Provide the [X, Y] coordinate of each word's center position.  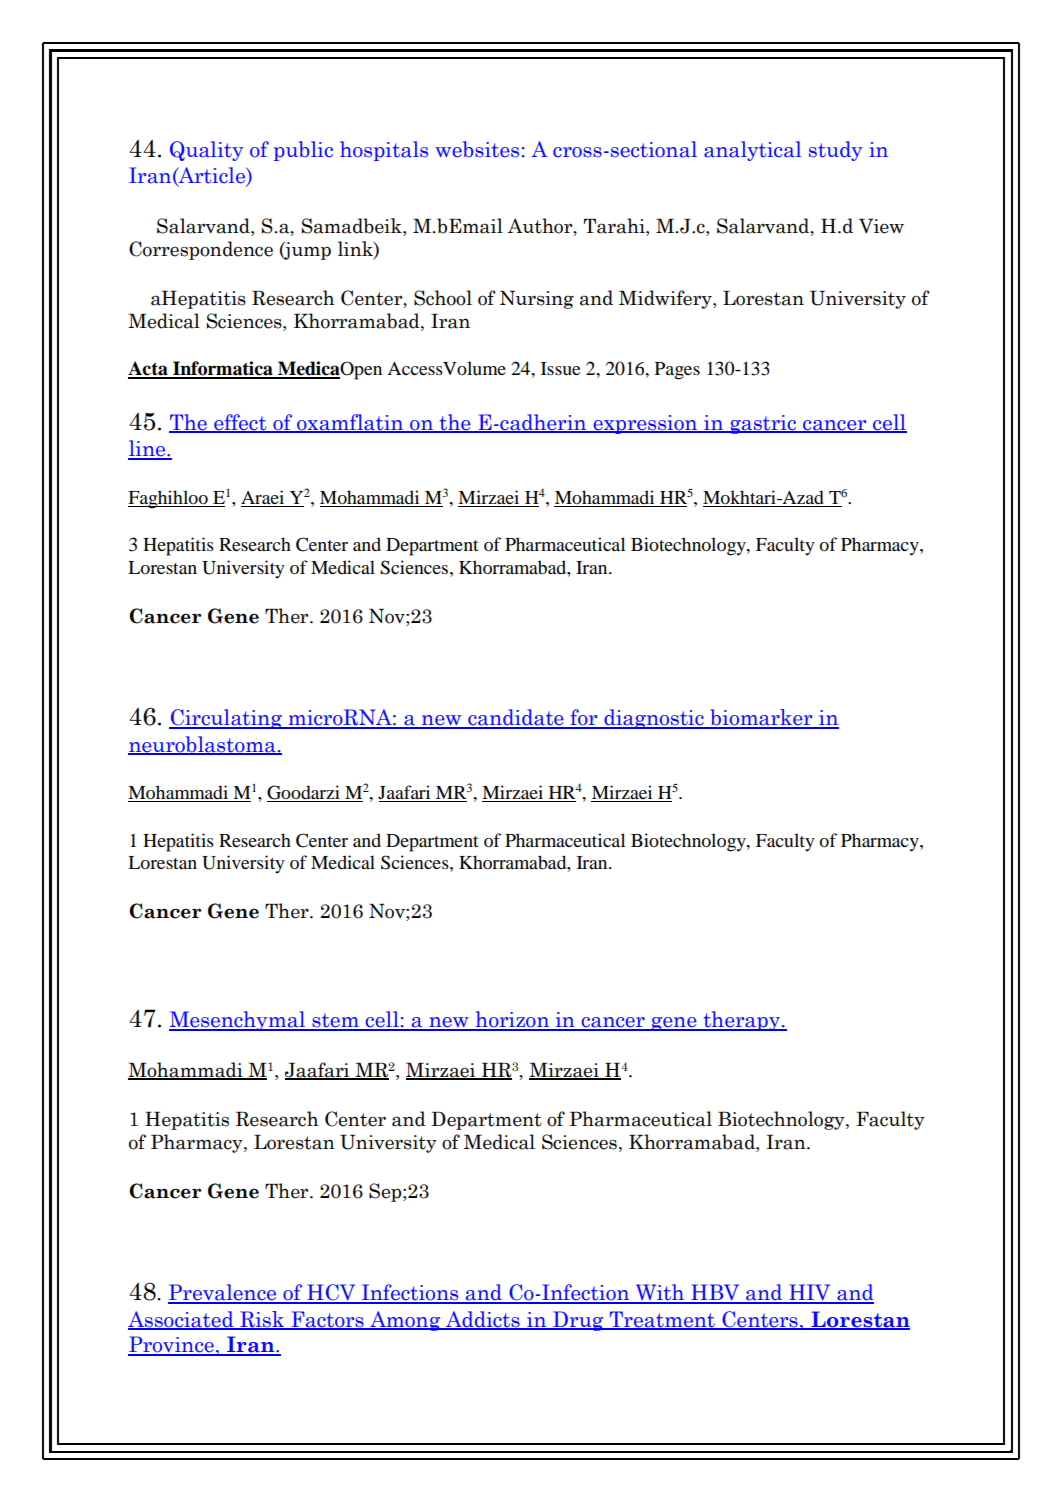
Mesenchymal [238, 1021]
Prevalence [223, 1293]
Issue [561, 368]
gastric [763, 424]
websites [477, 149]
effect [240, 423]
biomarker [761, 718]
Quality [207, 151]
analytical [753, 151]
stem [335, 1021]
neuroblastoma [203, 745]
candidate [516, 718]
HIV [810, 1293]
